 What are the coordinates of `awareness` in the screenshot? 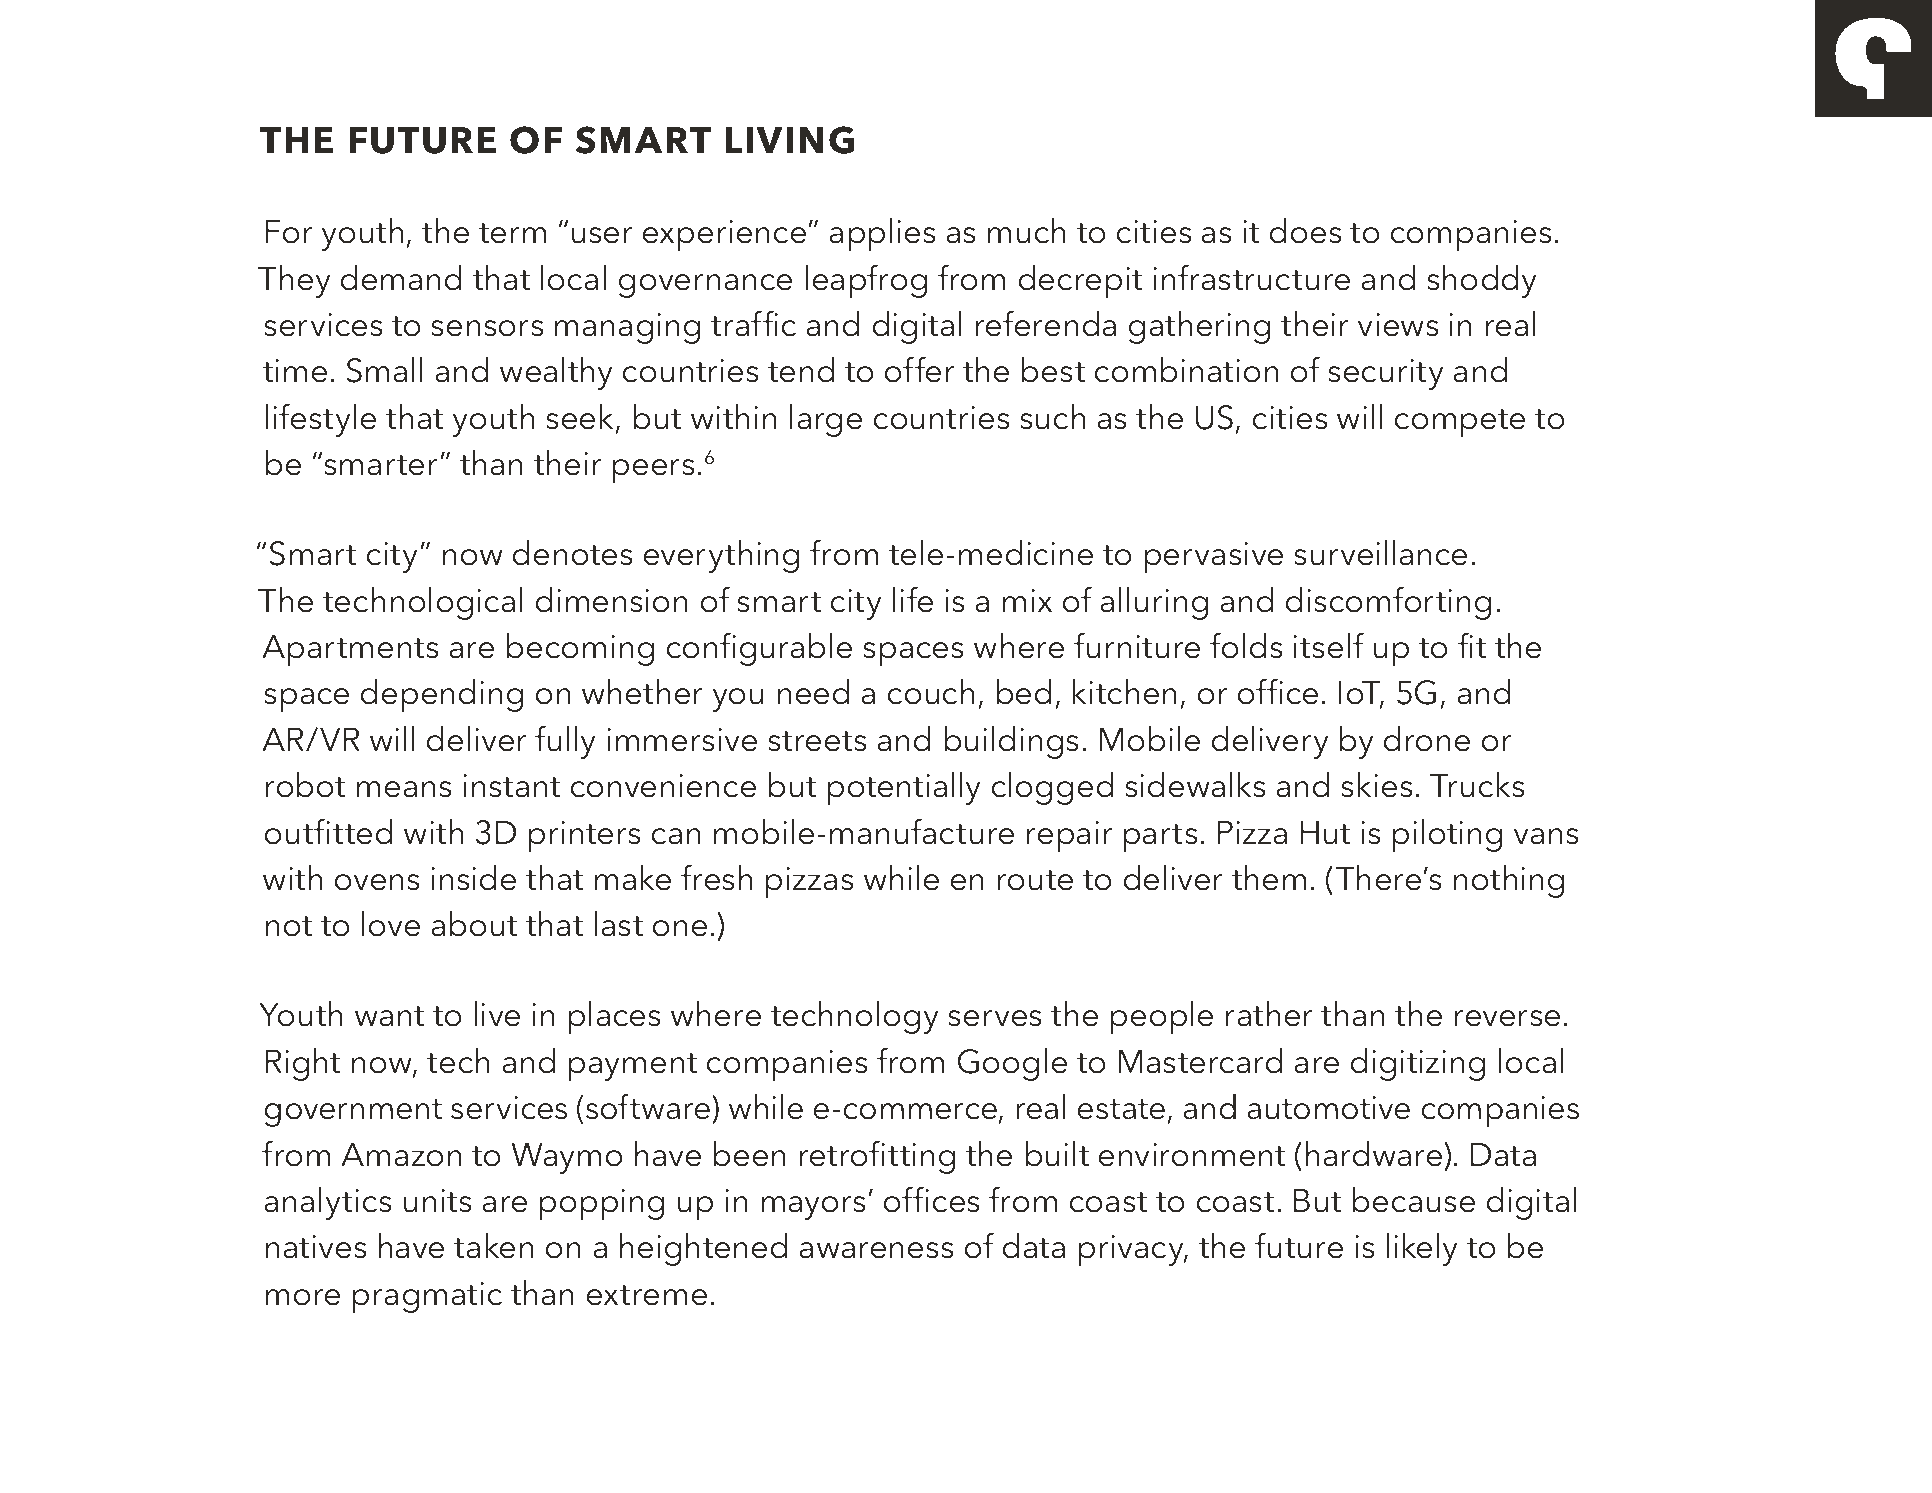 It's located at (876, 1250).
